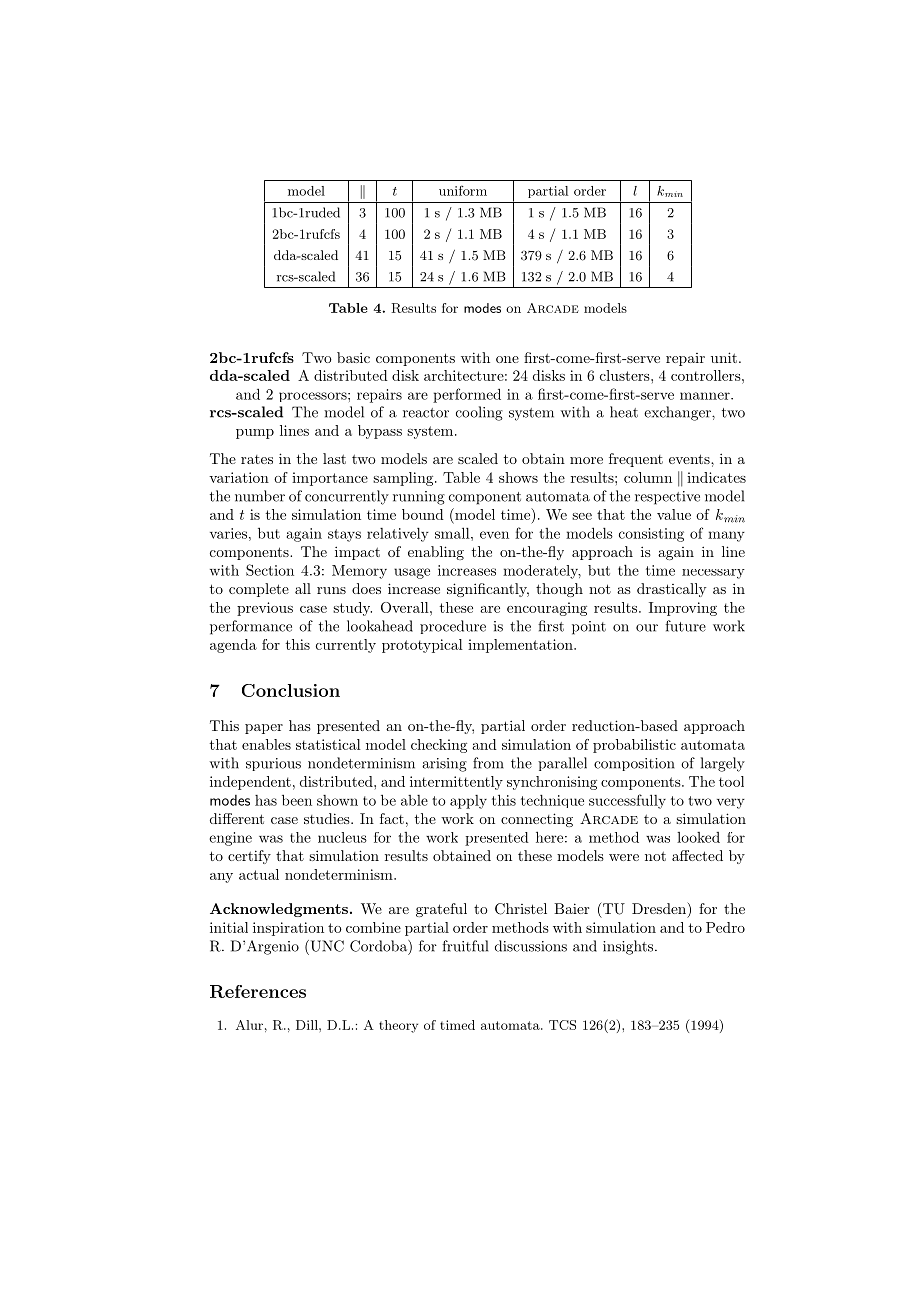  What do you see at coordinates (258, 991) in the document?
I see `References` at bounding box center [258, 991].
